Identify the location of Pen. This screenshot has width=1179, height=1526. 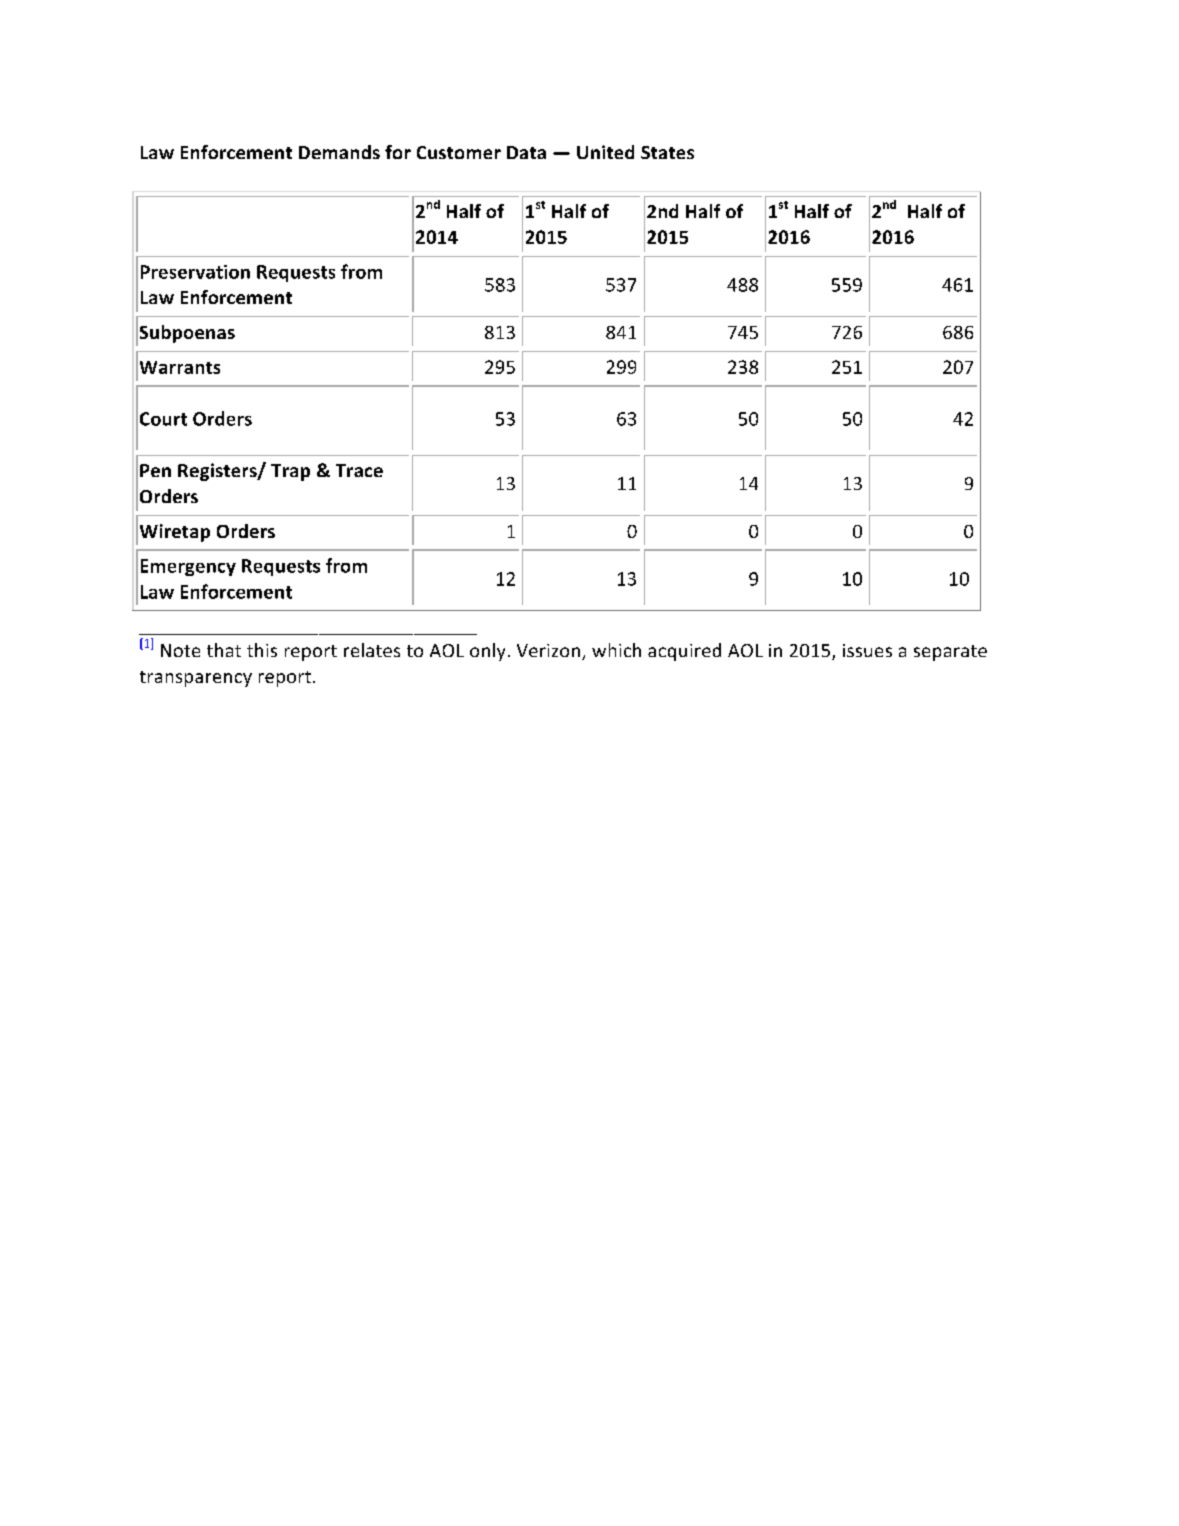
(155, 470).
